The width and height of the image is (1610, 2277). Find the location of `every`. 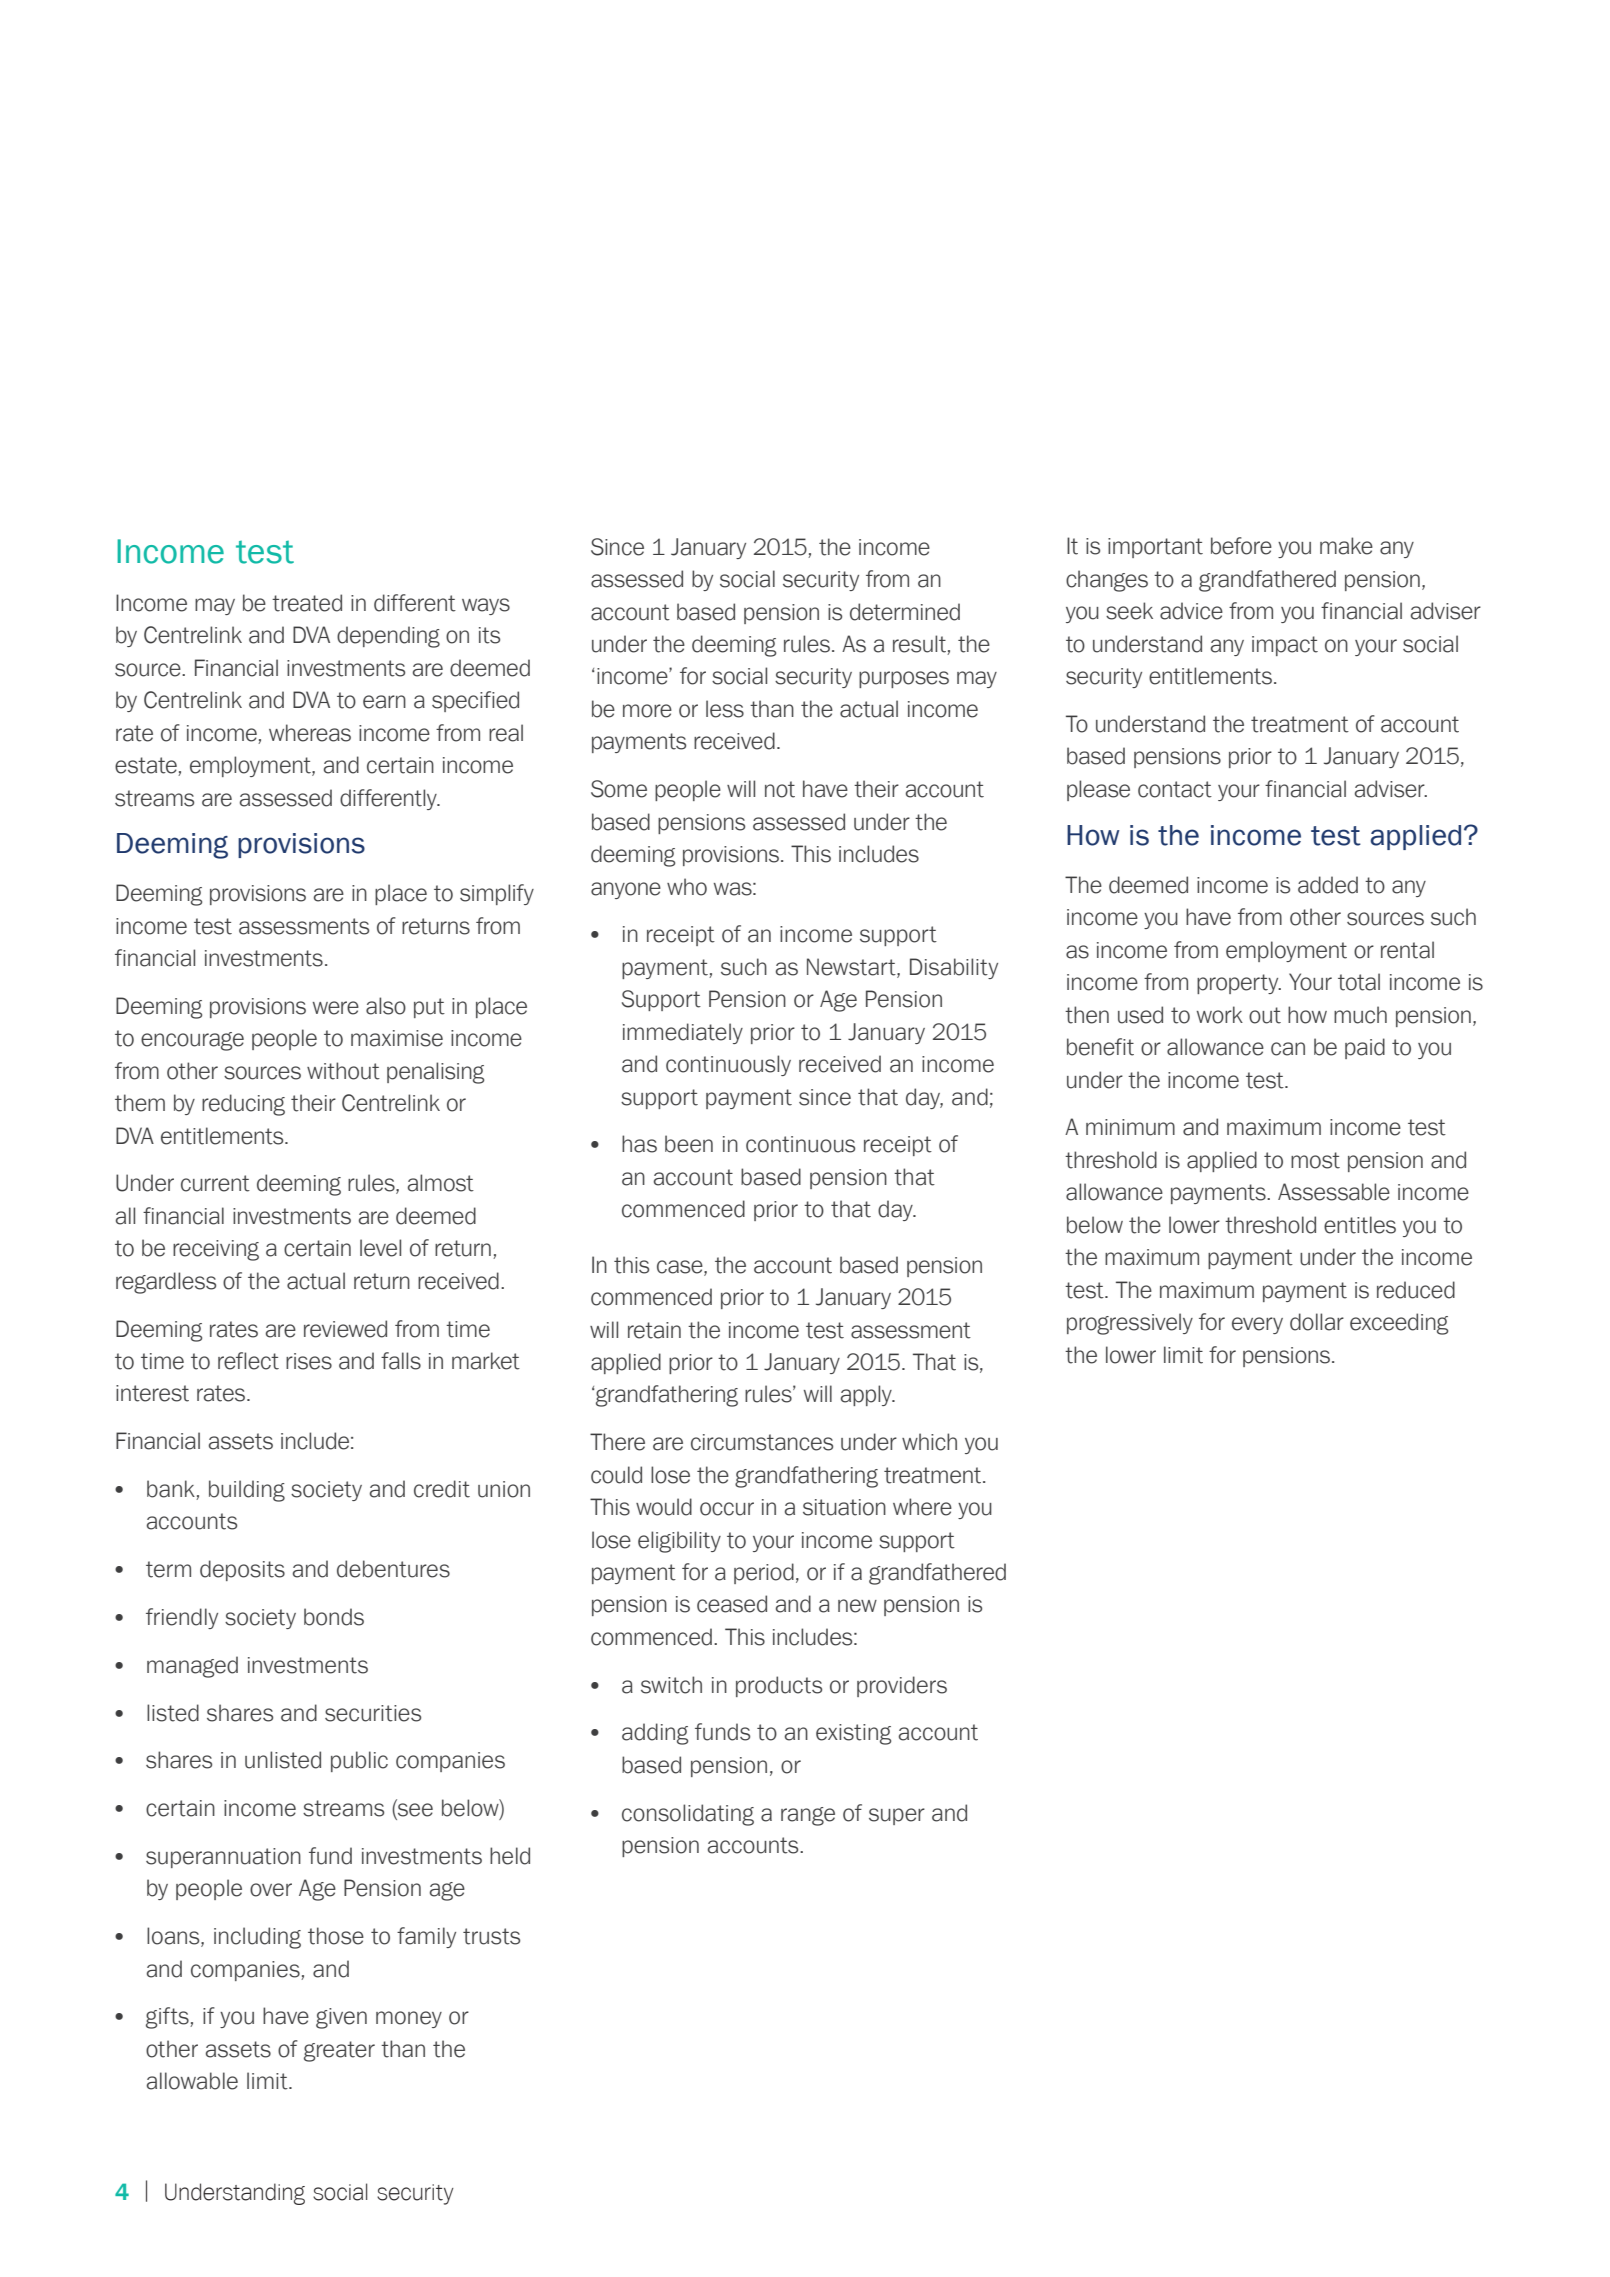

every is located at coordinates (1257, 1325).
